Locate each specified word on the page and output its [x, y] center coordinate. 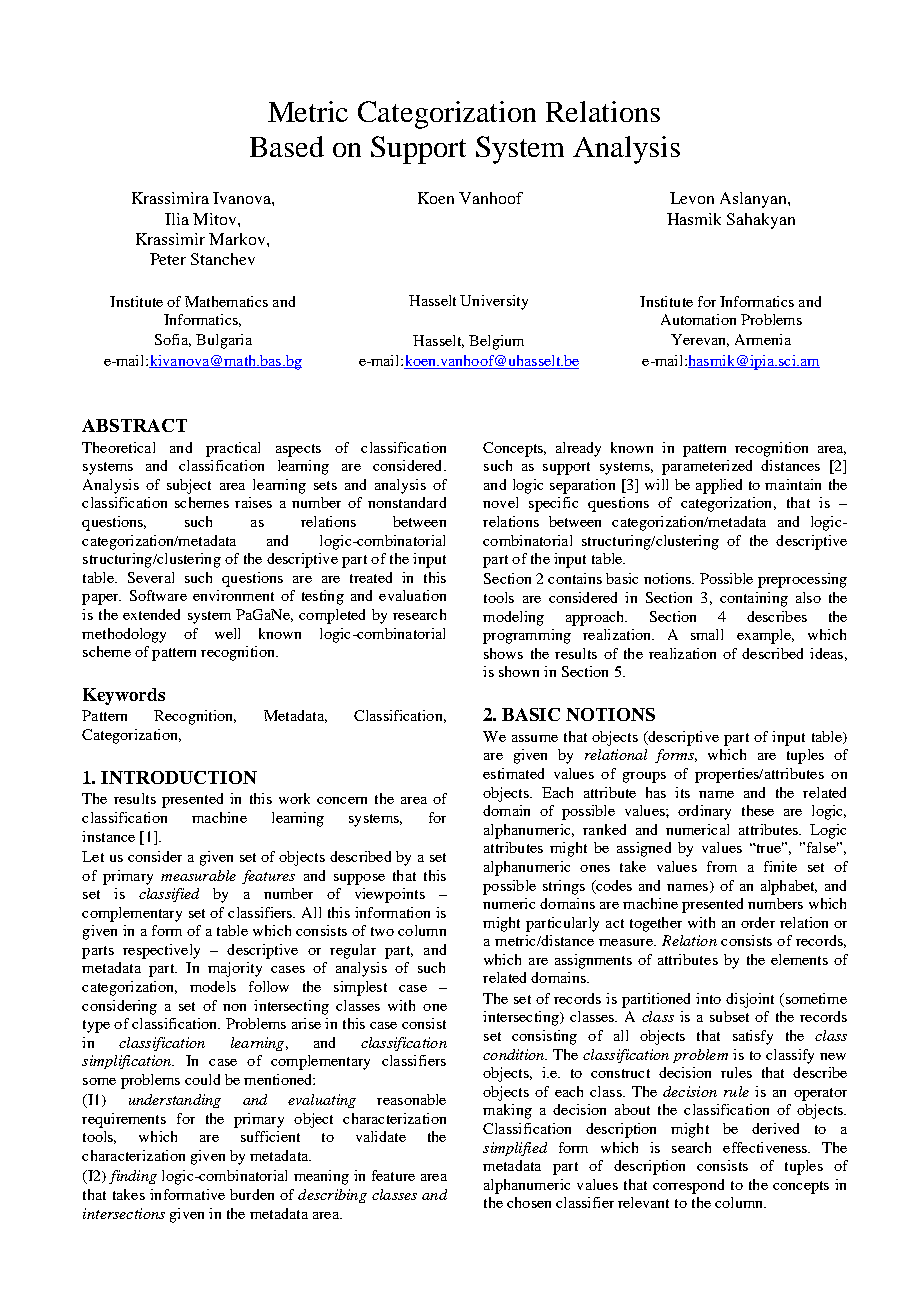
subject [189, 486]
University [494, 302]
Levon [692, 198]
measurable [198, 875]
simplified [515, 1149]
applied [719, 486]
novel [500, 502]
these [758, 810]
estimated [513, 773]
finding [133, 1177]
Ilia [177, 219]
